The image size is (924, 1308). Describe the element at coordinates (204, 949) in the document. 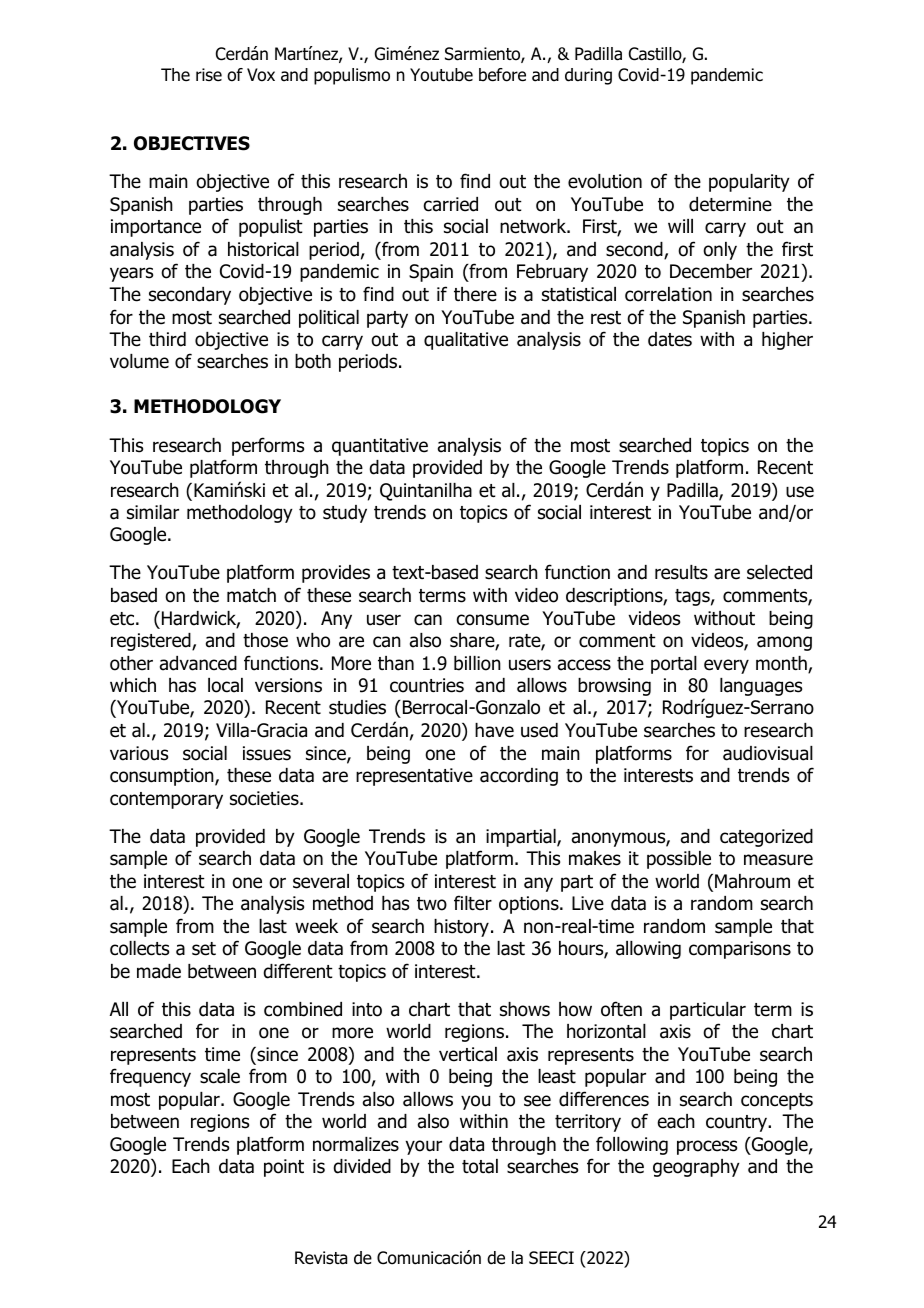

I see `set` at that location.
